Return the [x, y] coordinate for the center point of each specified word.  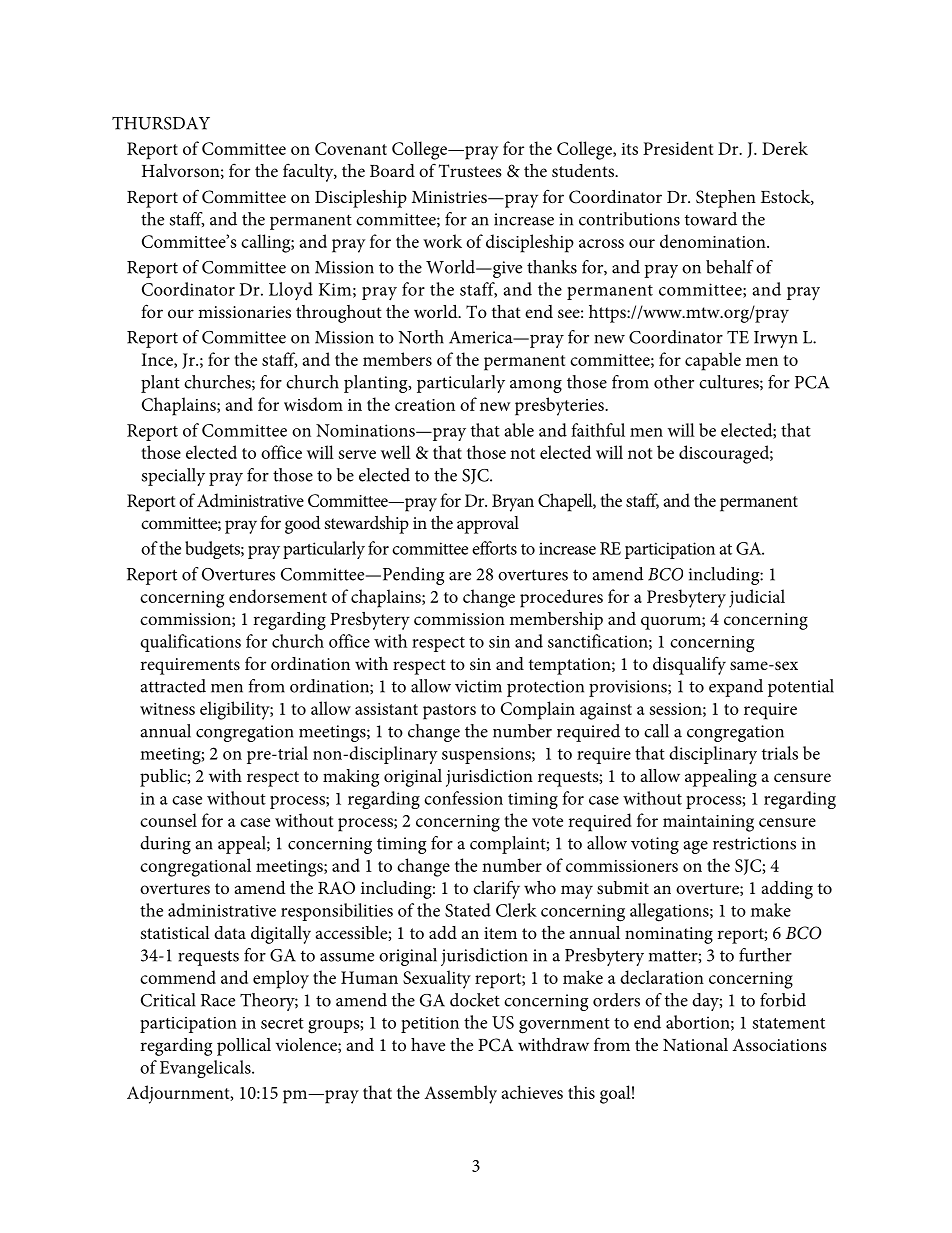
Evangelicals [206, 1069]
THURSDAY [161, 123]
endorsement [278, 596]
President [678, 148]
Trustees [470, 170]
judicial [757, 598]
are [460, 576]
